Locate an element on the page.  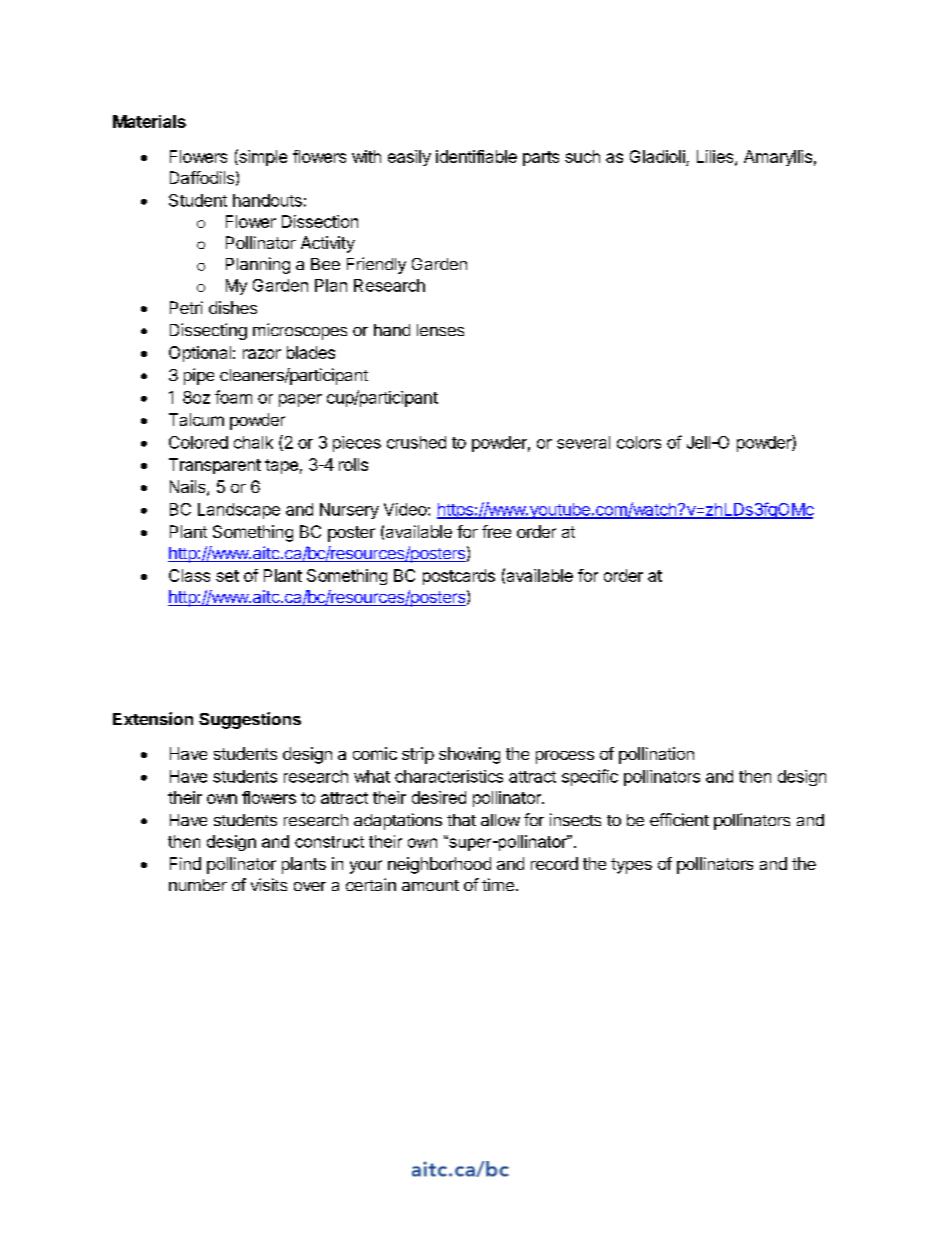
pipe is located at coordinates (199, 376).
